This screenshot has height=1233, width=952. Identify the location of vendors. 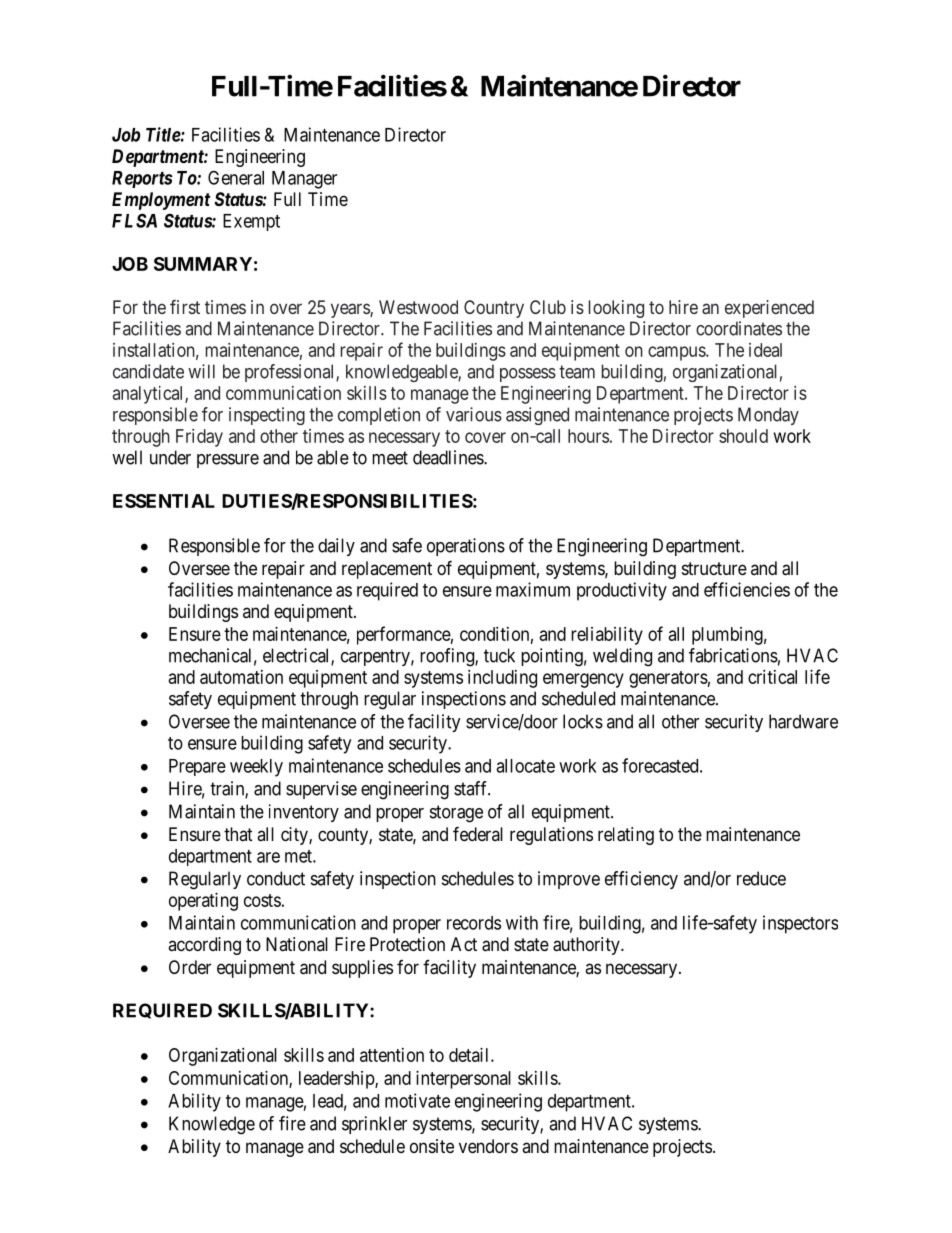
(488, 1146).
